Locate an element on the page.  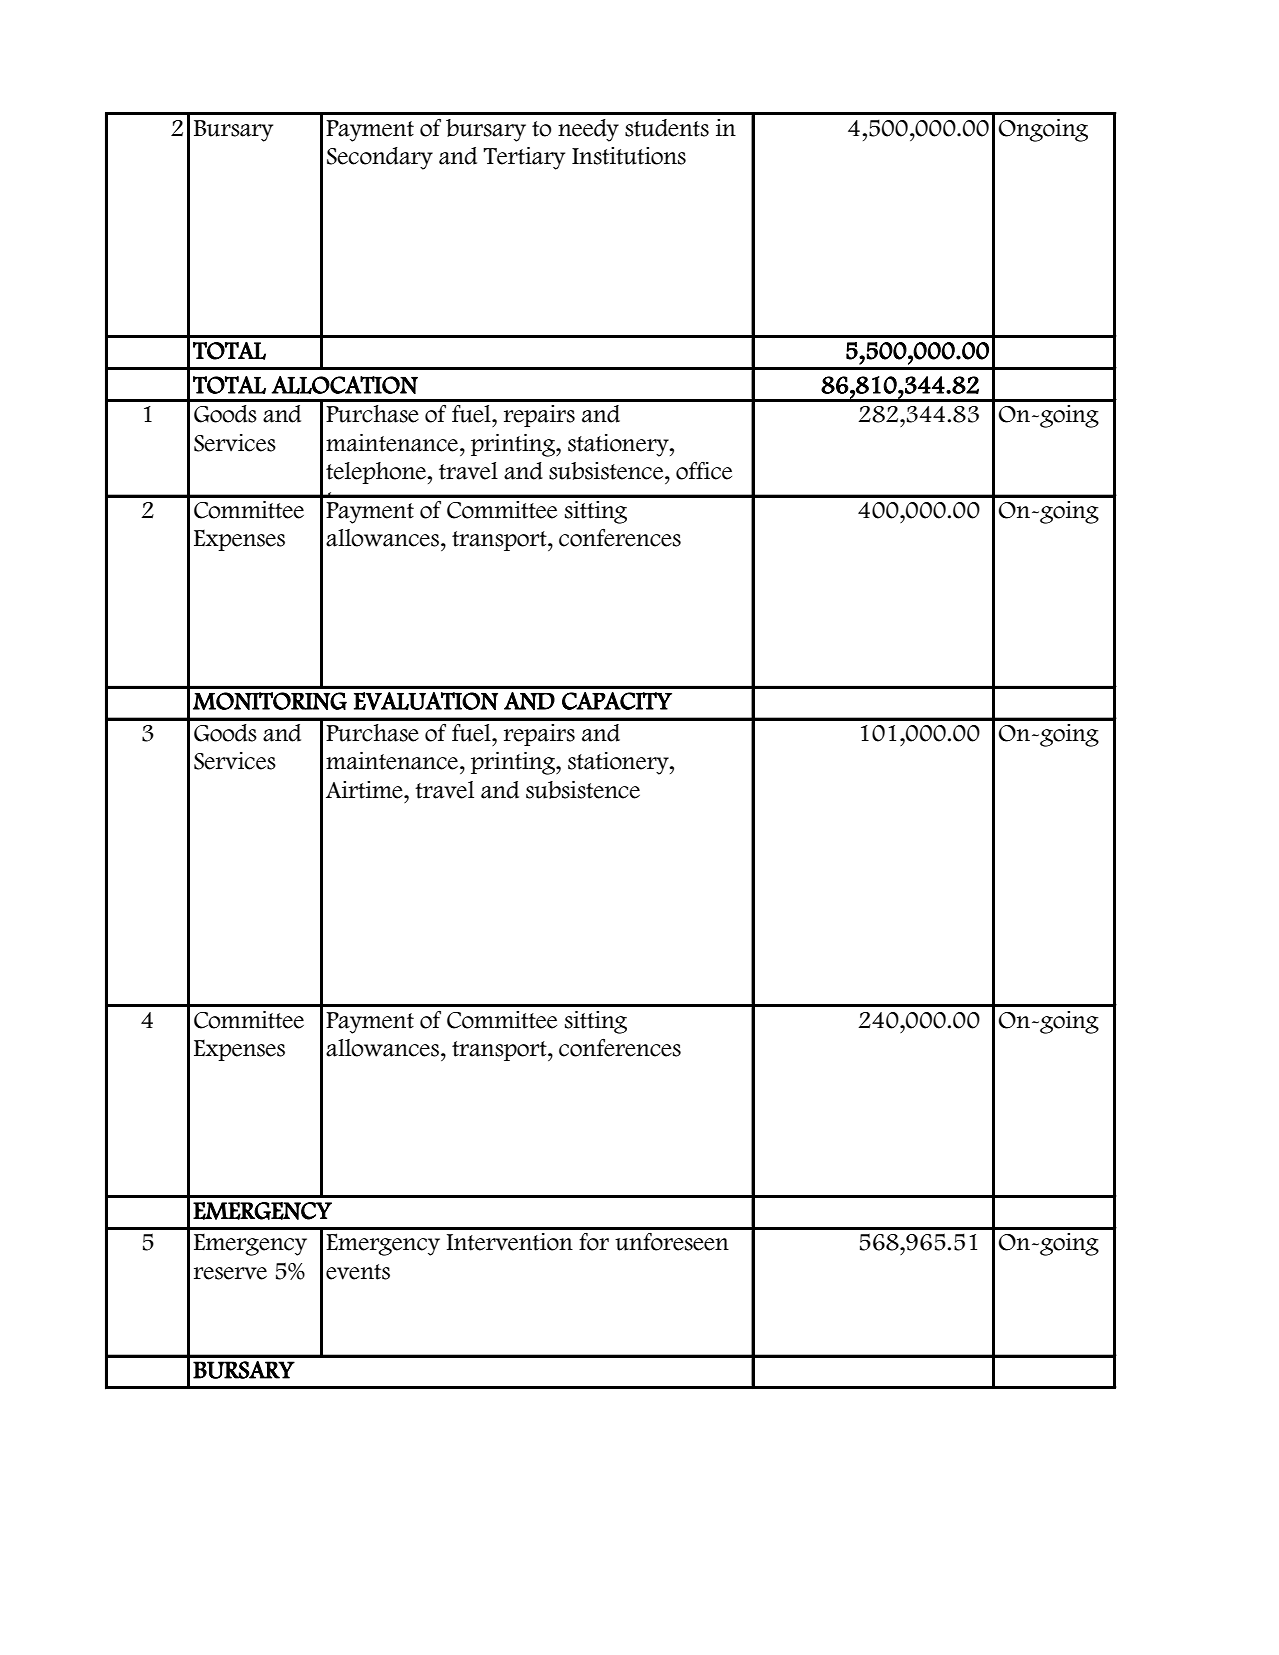
ALLOCATION is located at coordinates (344, 385).
